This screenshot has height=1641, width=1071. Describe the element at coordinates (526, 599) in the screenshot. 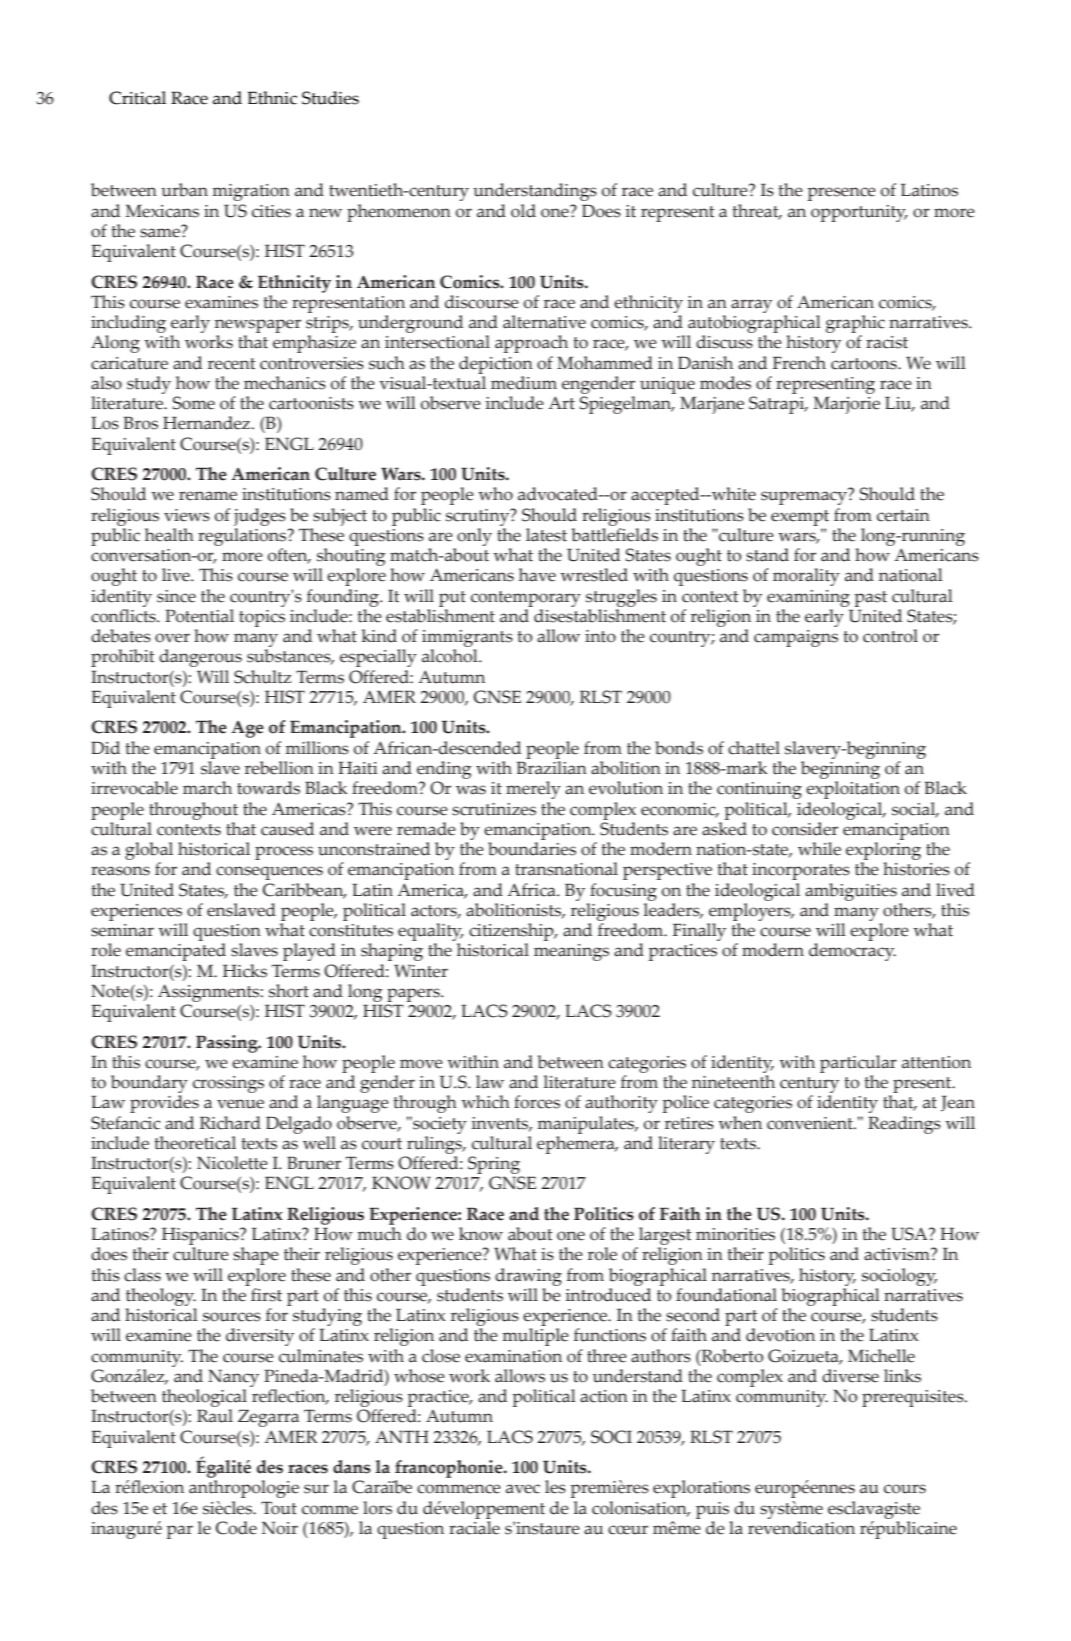

I see `contemporary` at that location.
